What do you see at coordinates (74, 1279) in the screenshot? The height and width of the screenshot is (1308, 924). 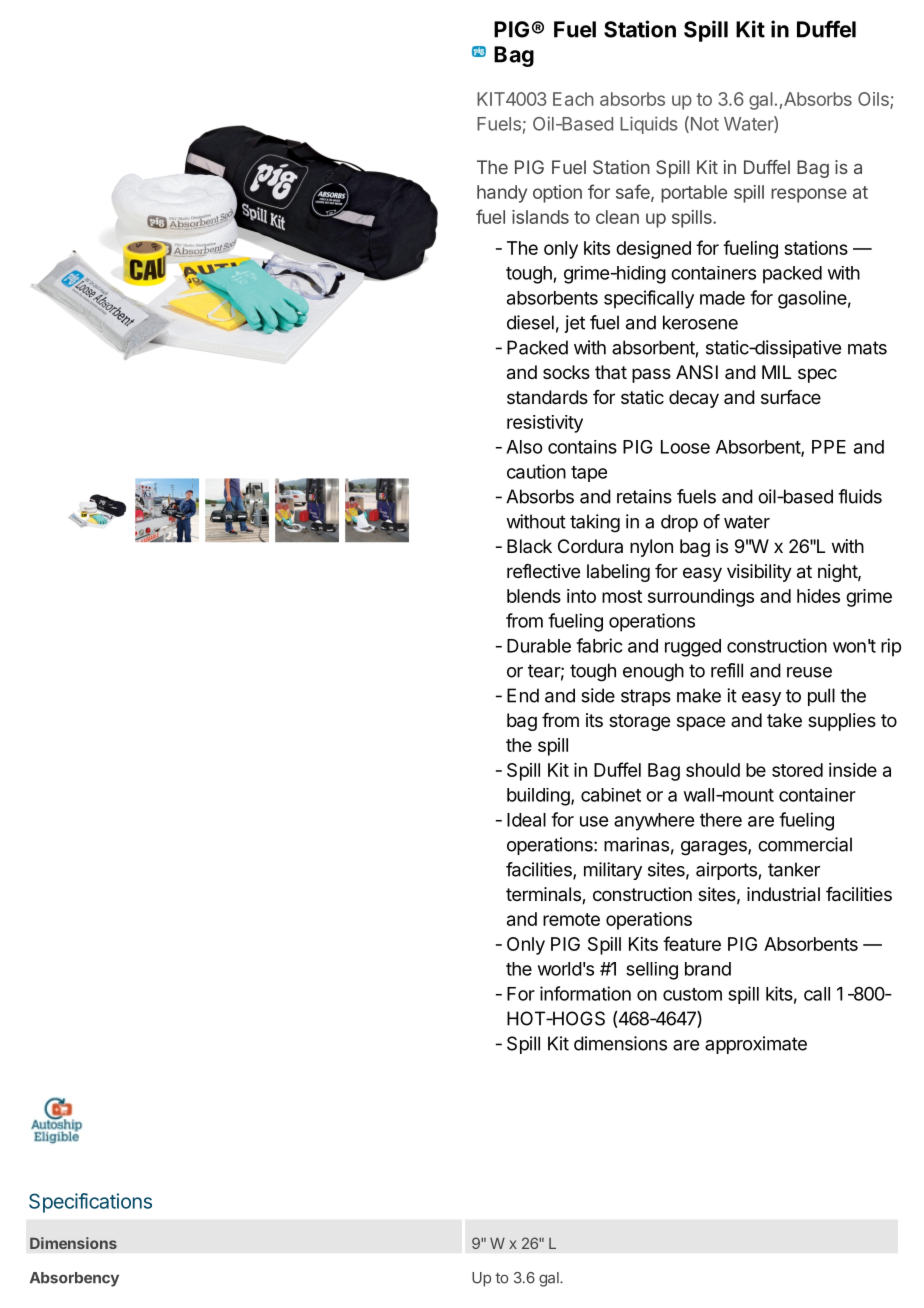 I see `Absorbency` at bounding box center [74, 1279].
